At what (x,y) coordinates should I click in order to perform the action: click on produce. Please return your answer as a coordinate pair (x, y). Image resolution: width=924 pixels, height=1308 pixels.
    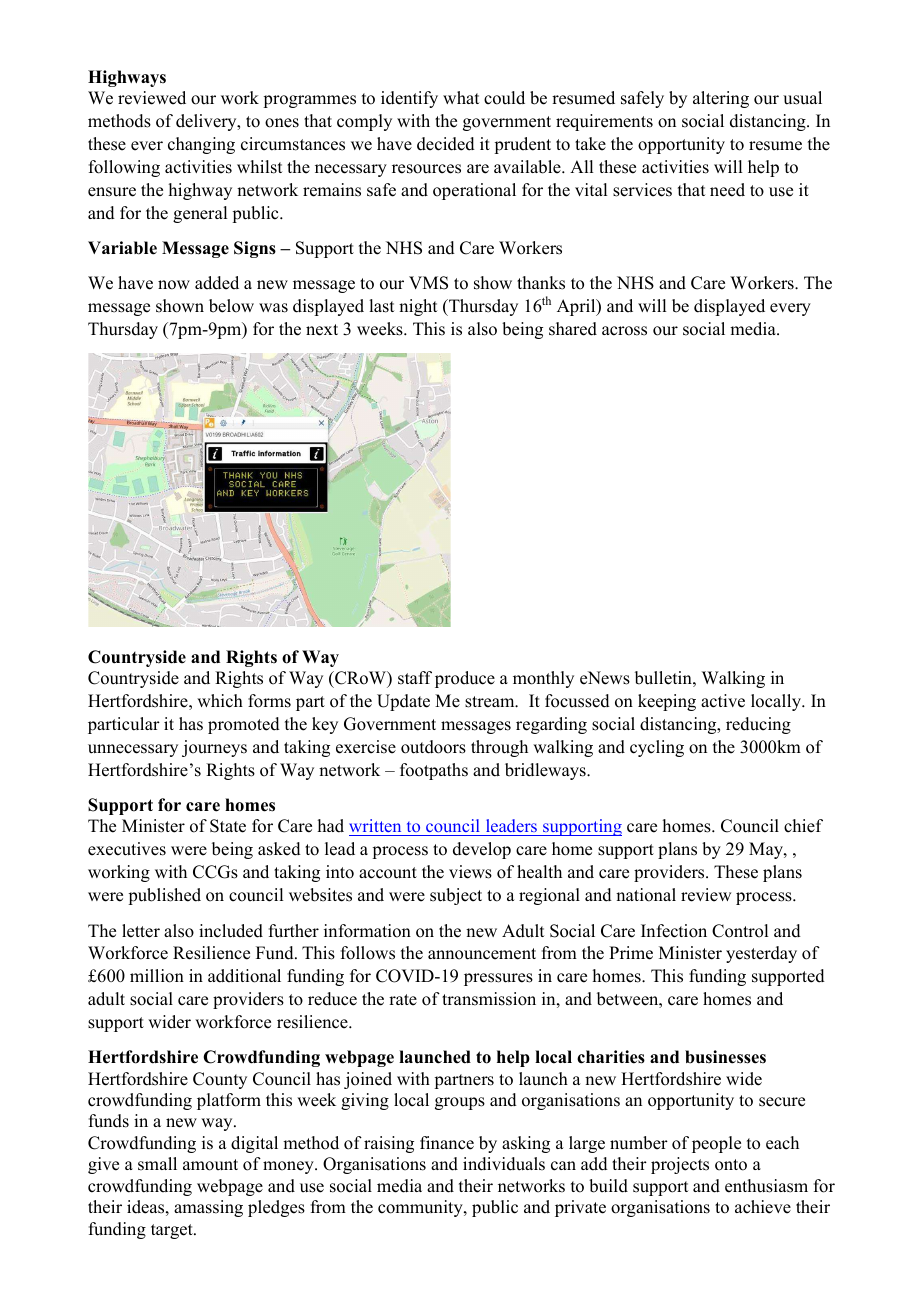
    Looking at the image, I should click on (465, 679).
